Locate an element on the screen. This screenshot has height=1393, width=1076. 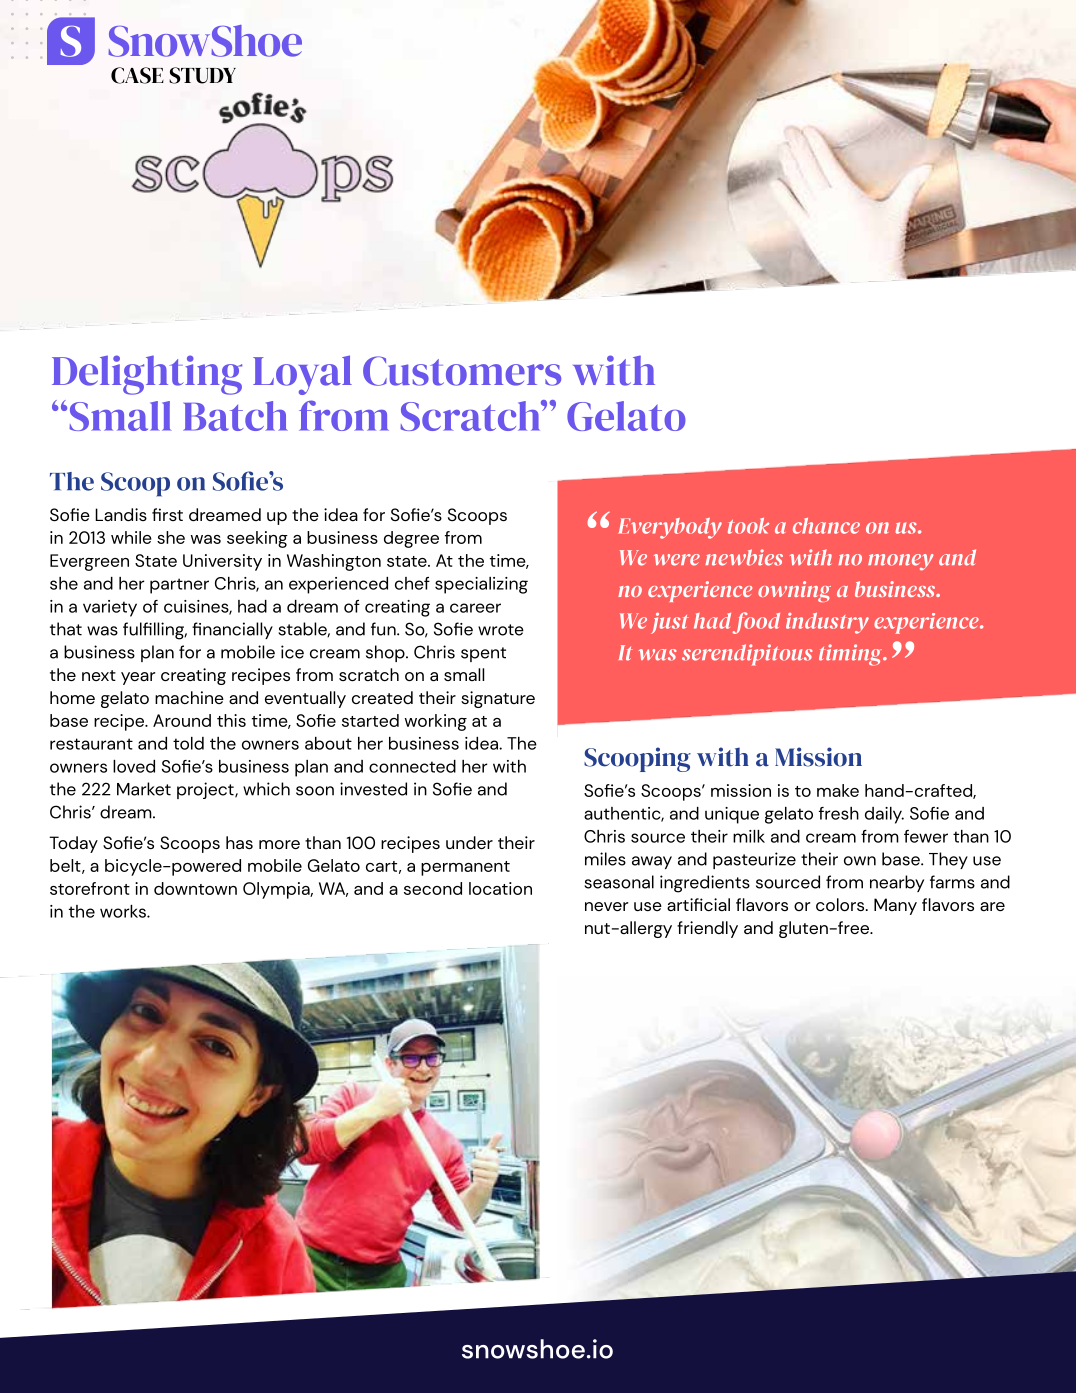
Customers is located at coordinates (462, 371).
